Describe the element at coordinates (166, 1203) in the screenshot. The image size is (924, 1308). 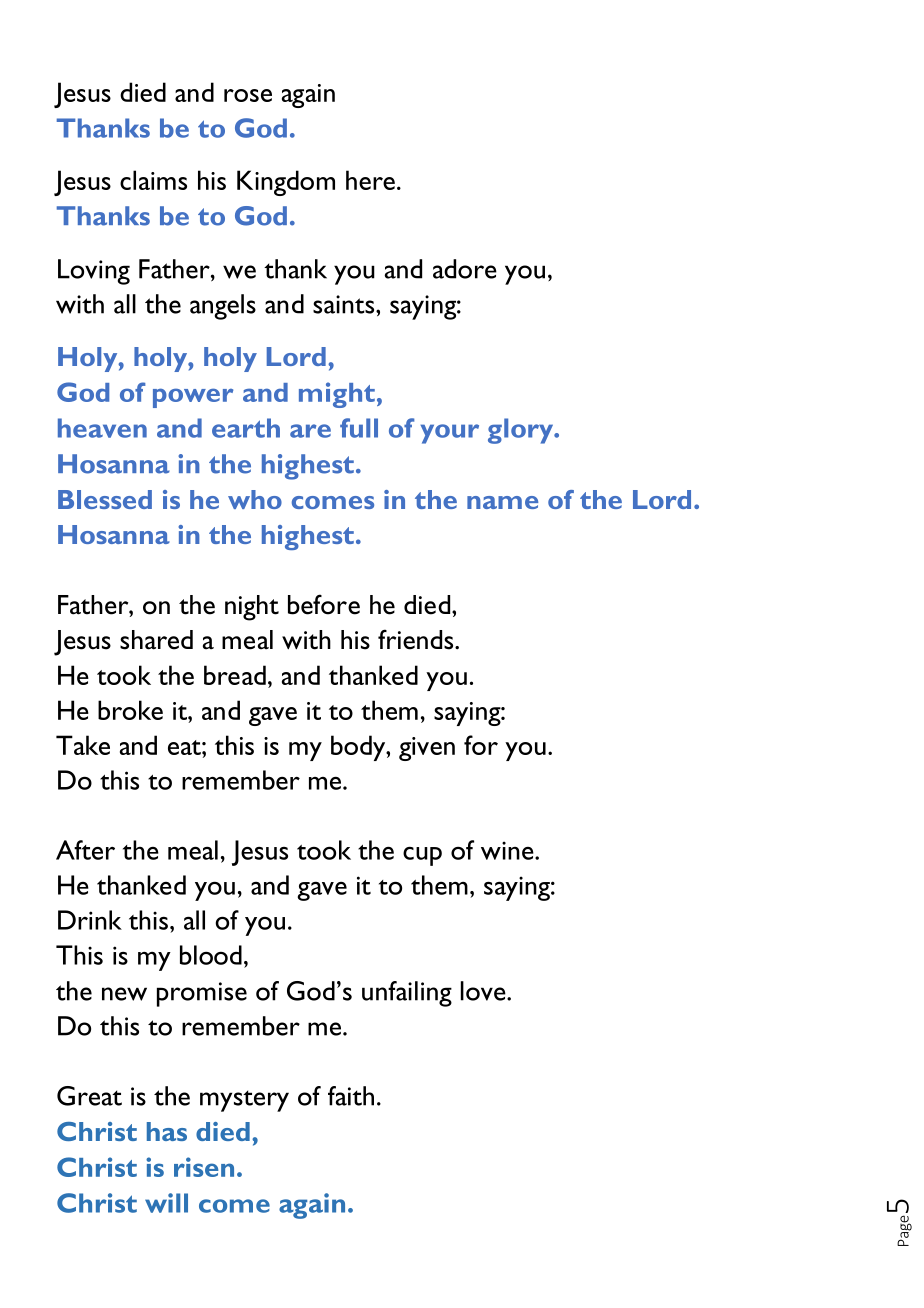
I see `will` at that location.
